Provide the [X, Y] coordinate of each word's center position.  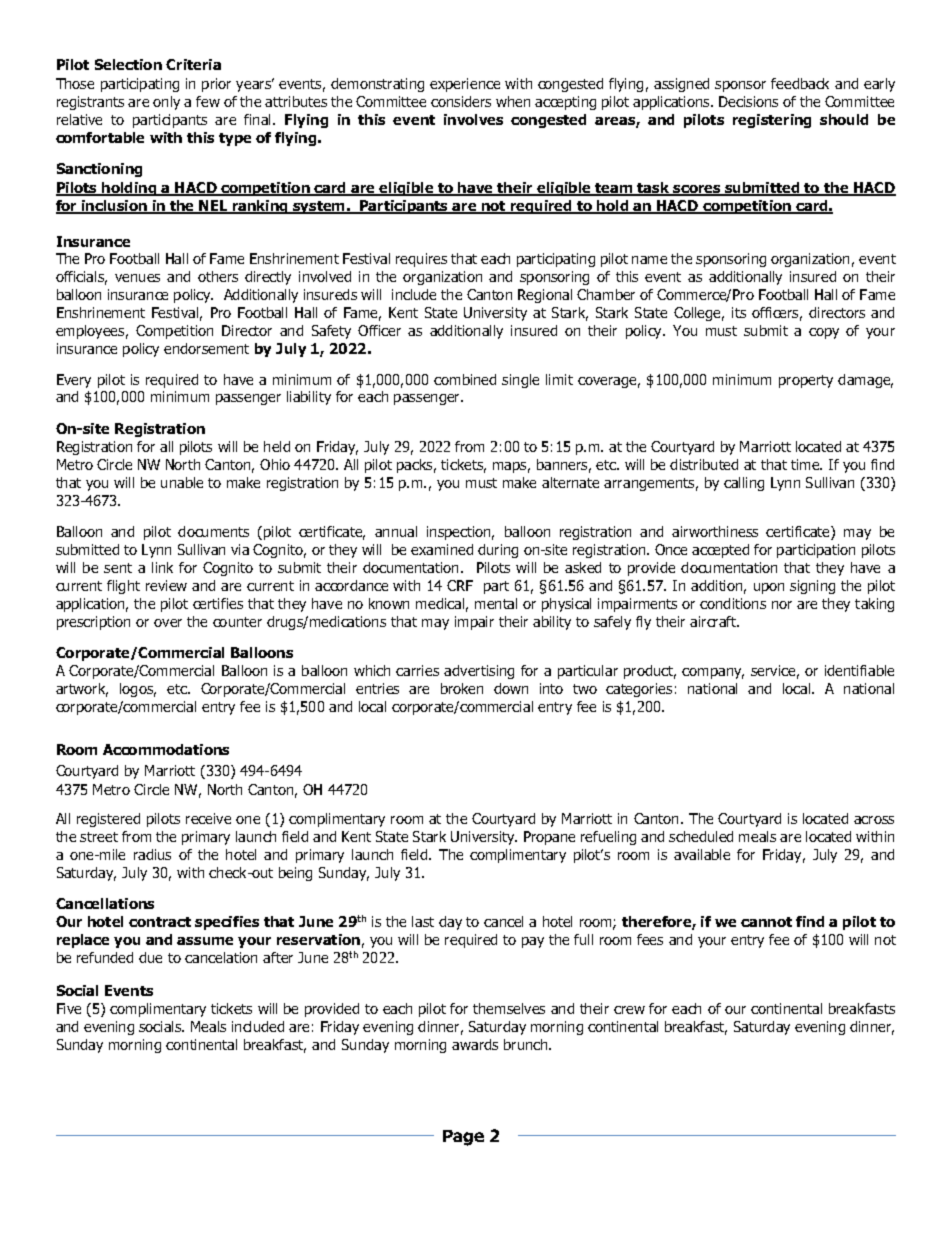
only [166, 103]
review [166, 585]
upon [769, 588]
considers [461, 101]
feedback [800, 83]
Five [69, 1008]
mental [496, 603]
